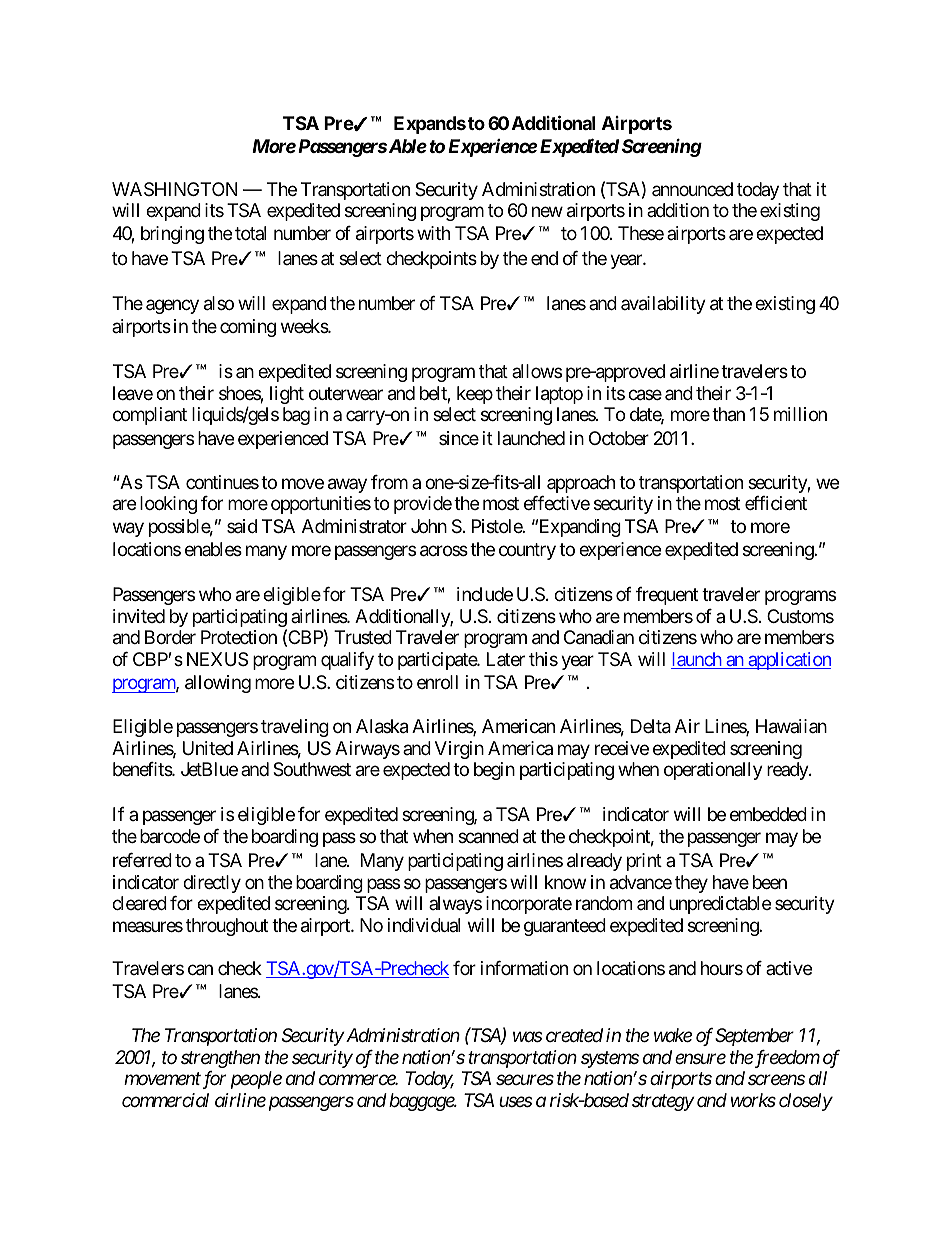 Image resolution: width=952 pixels, height=1233 pixels. I want to click on Virgin, so click(459, 750).
